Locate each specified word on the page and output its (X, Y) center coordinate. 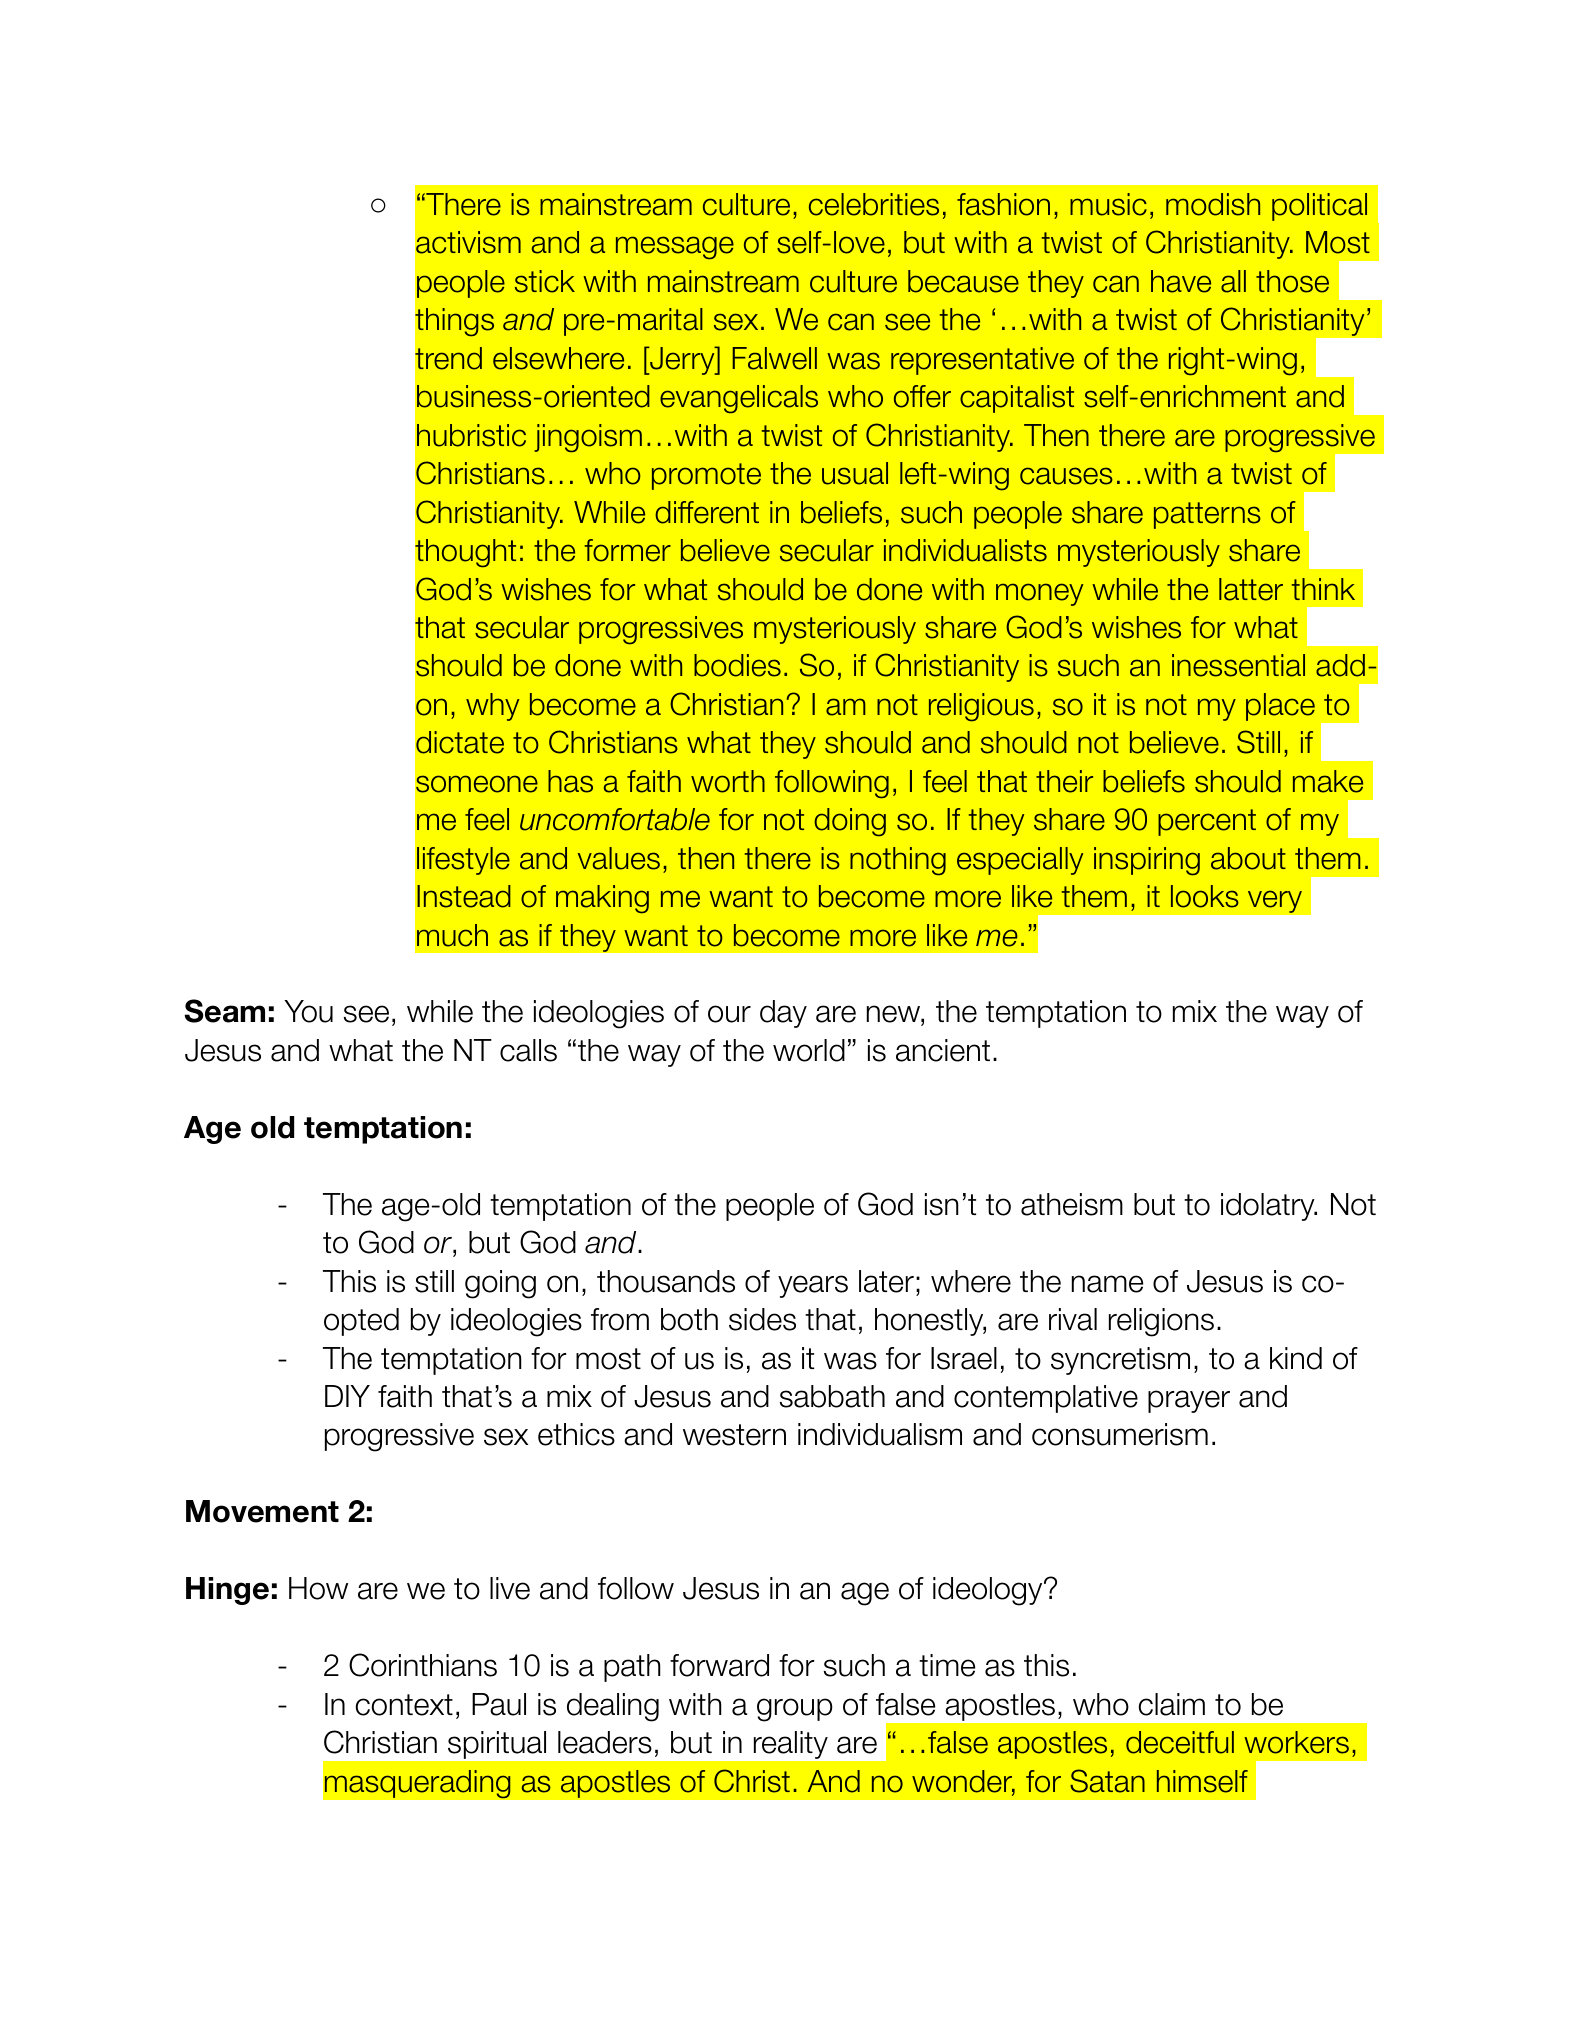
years (813, 1286)
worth (728, 781)
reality (791, 1745)
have (1181, 281)
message (675, 248)
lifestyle (463, 861)
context (404, 1705)
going (500, 1284)
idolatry (1269, 1207)
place (1280, 707)
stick (545, 281)
